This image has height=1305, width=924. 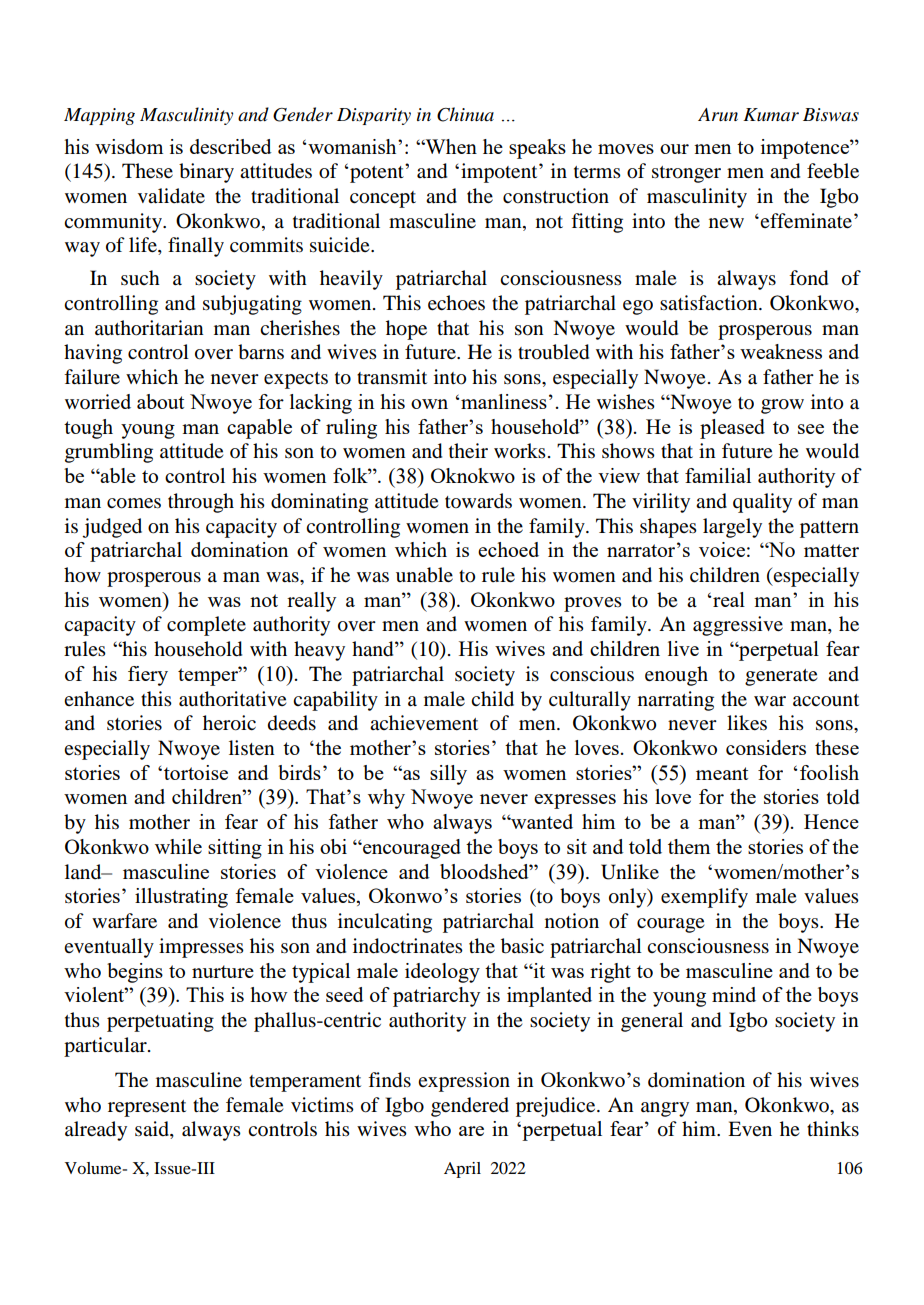 What do you see at coordinates (462, 1170) in the image?
I see `April` at bounding box center [462, 1170].
